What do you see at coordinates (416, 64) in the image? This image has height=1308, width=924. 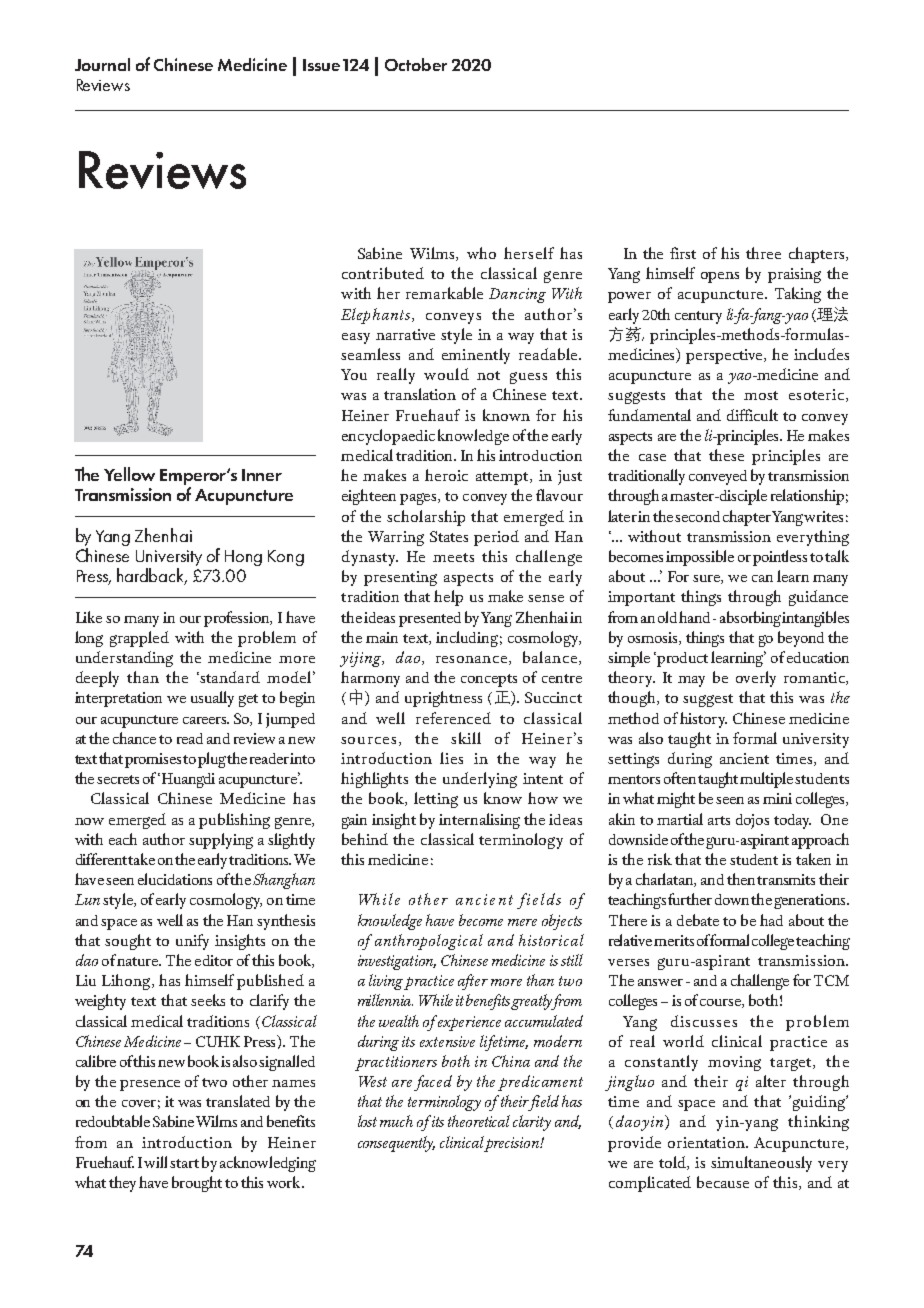 I see `October` at bounding box center [416, 64].
